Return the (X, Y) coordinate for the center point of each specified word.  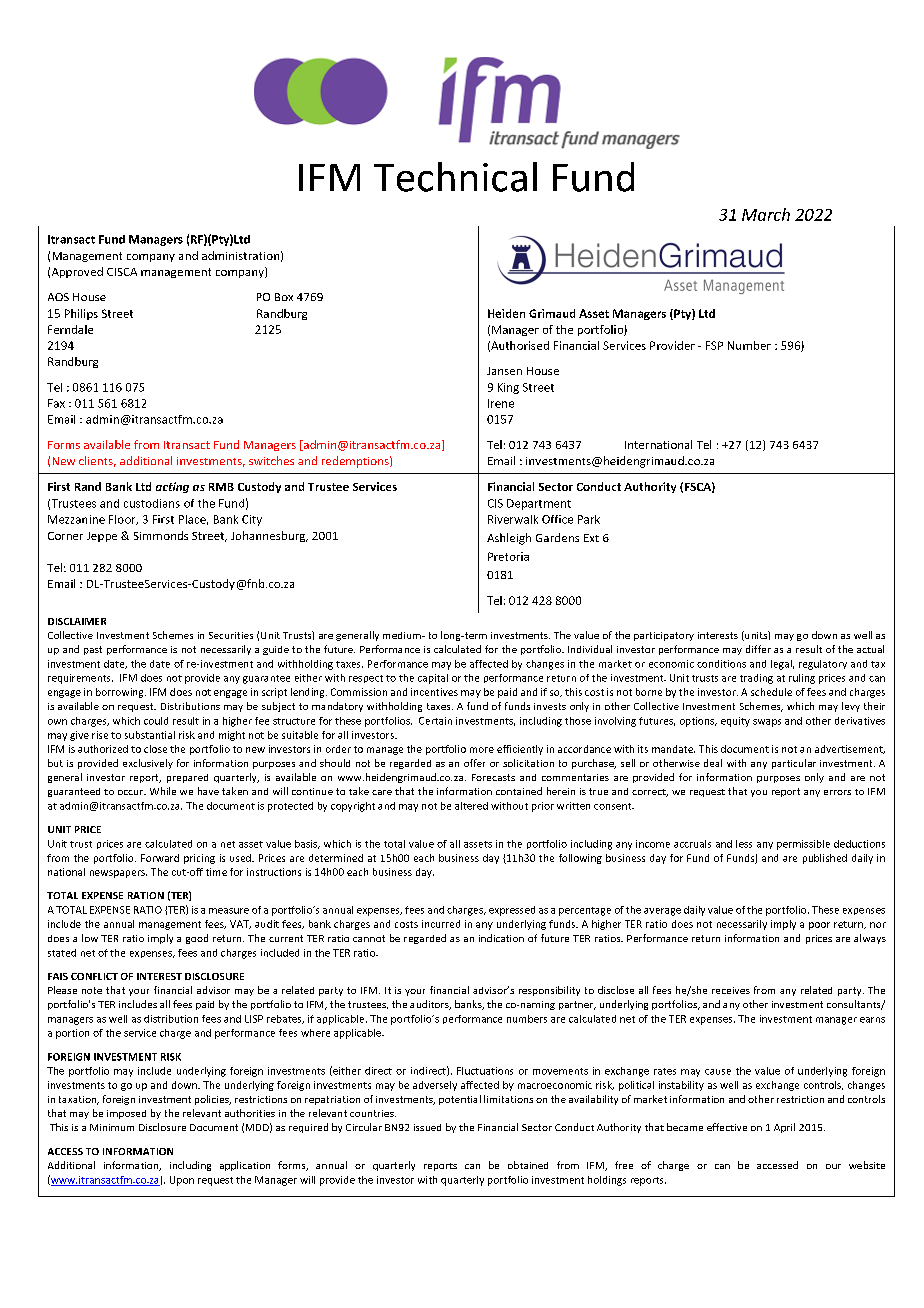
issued (427, 1127)
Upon (182, 1181)
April (784, 1128)
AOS (58, 297)
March (766, 214)
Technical (455, 177)
